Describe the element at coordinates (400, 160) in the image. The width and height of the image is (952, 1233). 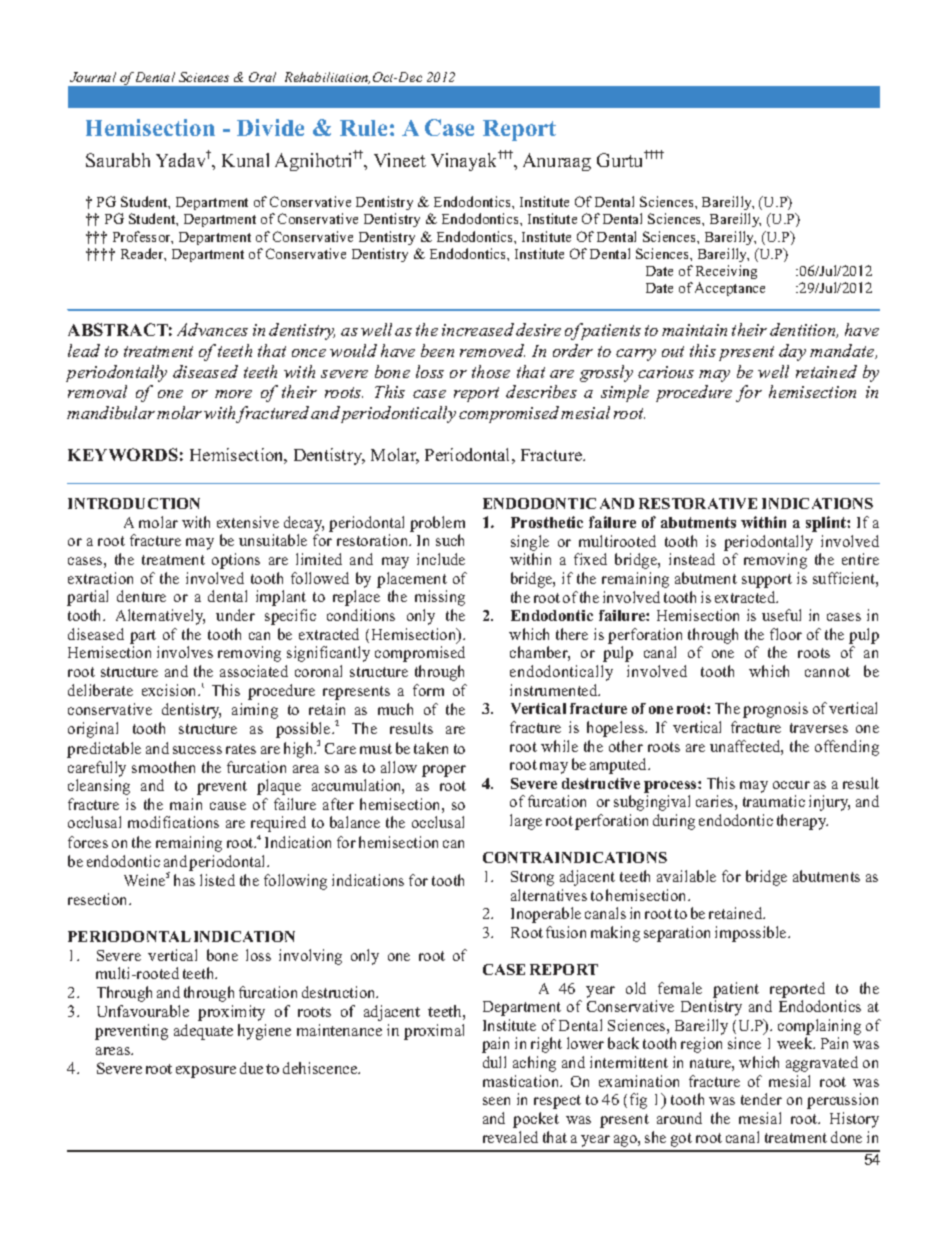
I see `Vineet` at that location.
